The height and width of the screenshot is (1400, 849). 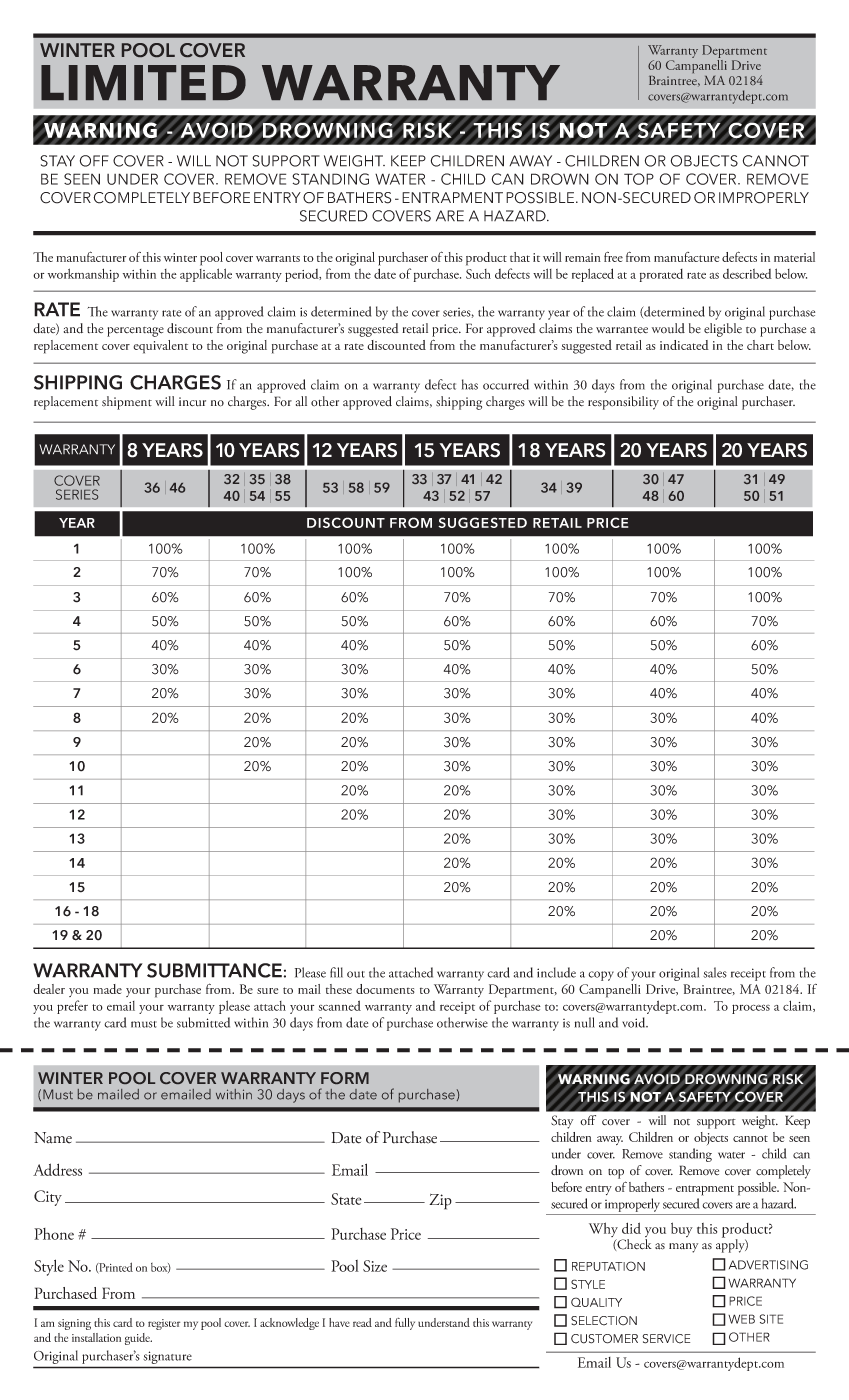 I want to click on sales, so click(x=715, y=972).
